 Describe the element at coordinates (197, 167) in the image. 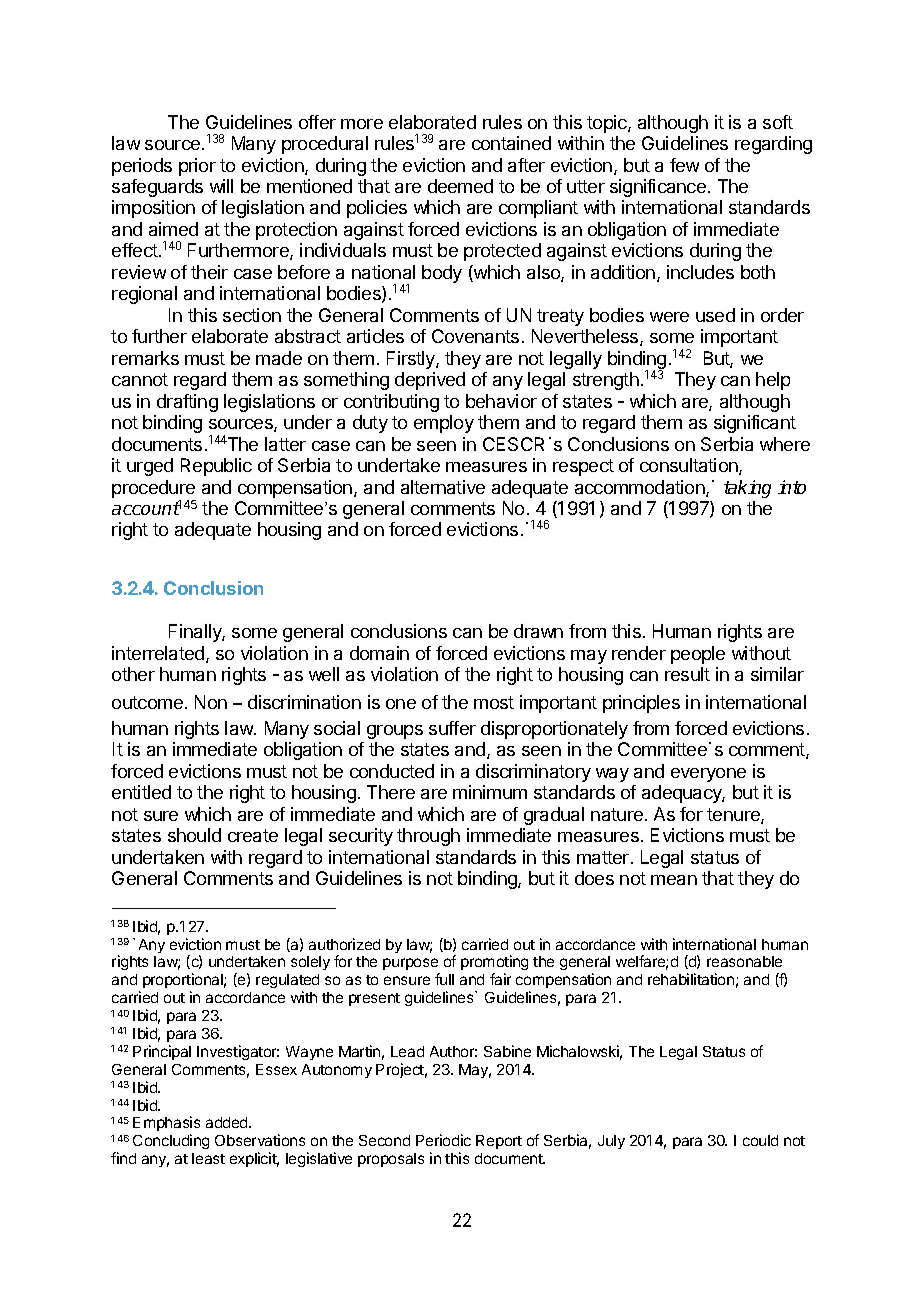

I see `prior` at that location.
